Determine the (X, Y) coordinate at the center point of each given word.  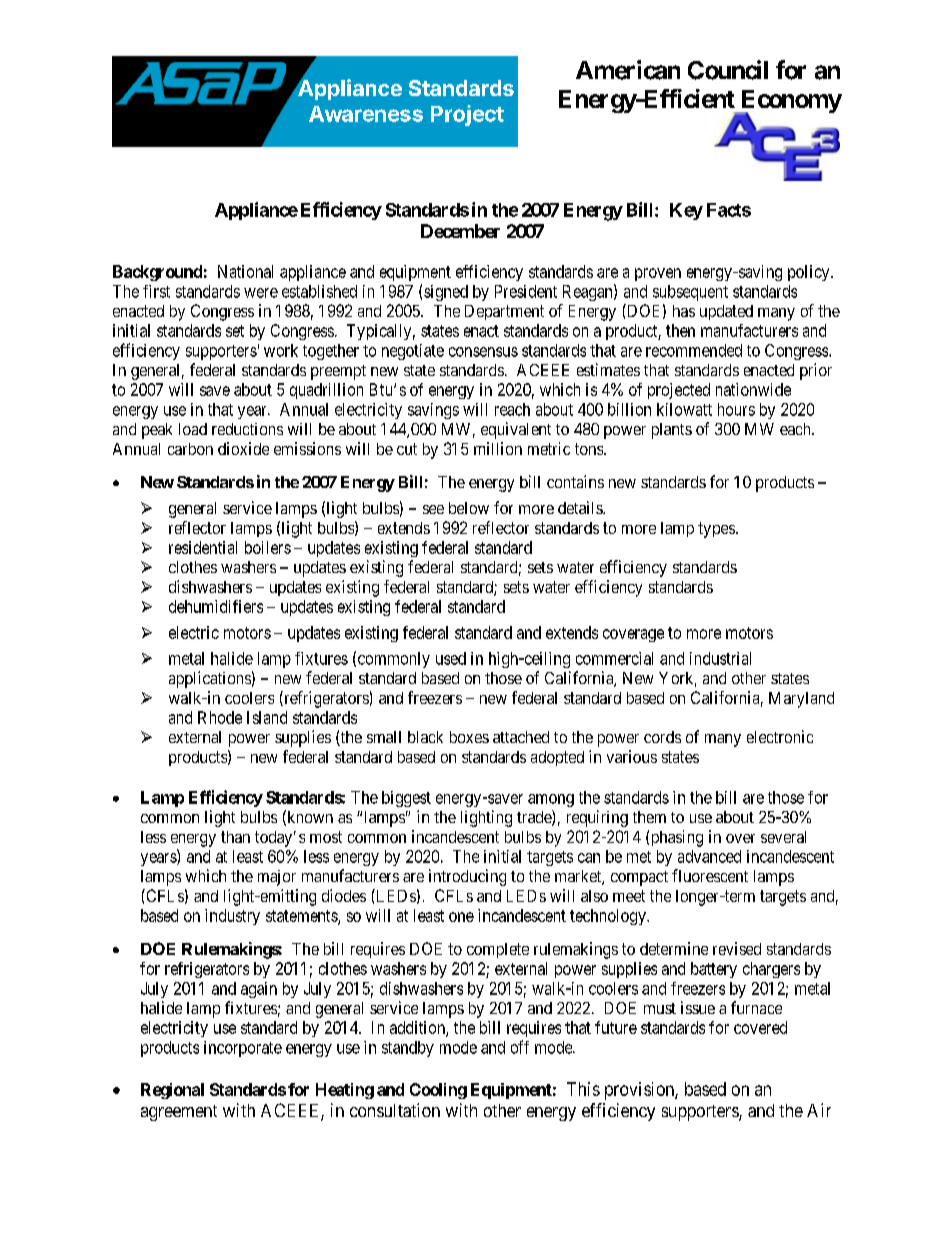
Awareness (366, 114)
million (498, 448)
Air (819, 1110)
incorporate (243, 1049)
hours (736, 409)
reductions (247, 429)
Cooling (438, 1091)
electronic (780, 736)
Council (728, 70)
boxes (469, 737)
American (628, 70)
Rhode (220, 717)
